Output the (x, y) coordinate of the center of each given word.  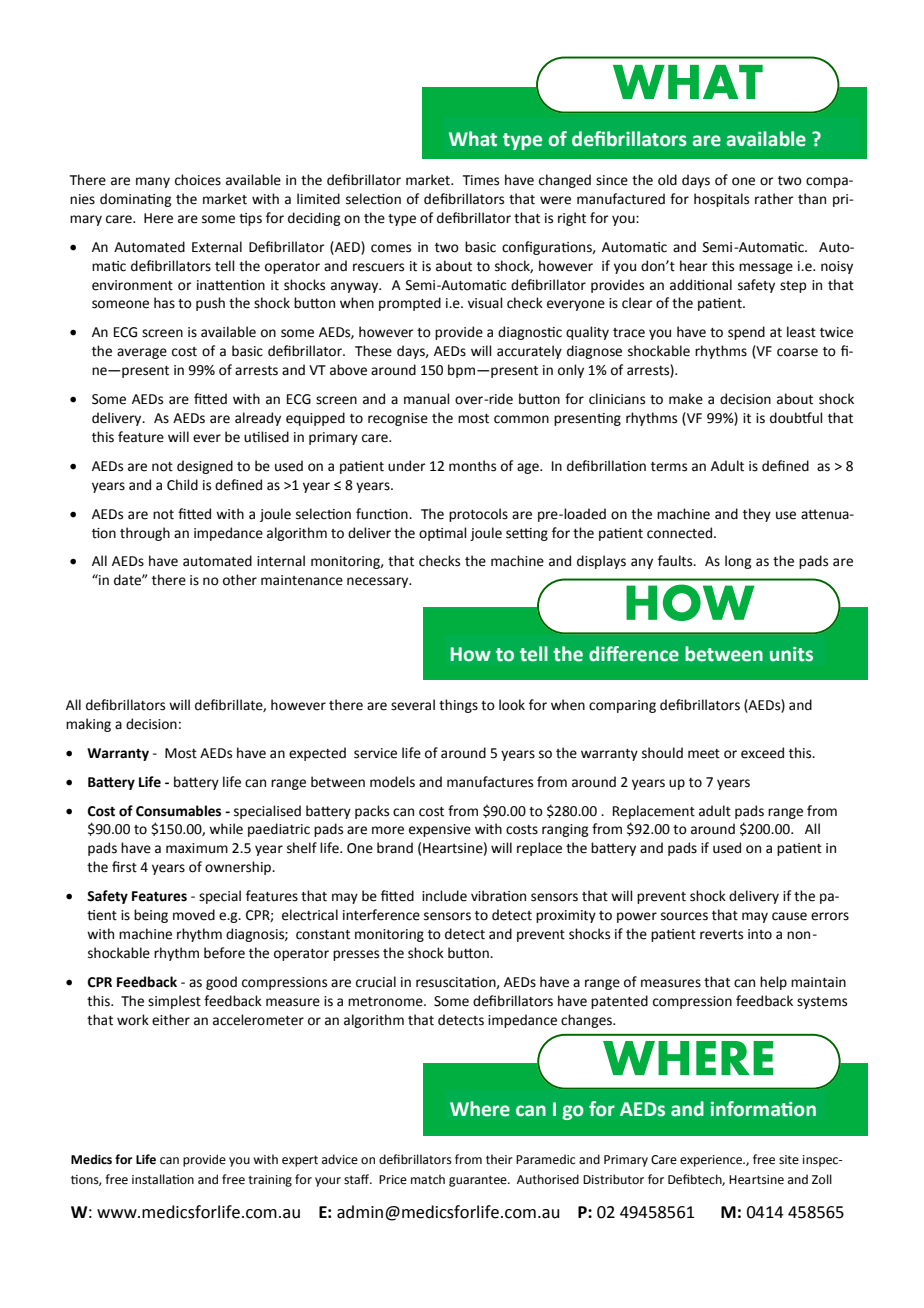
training (270, 1181)
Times (481, 180)
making (88, 725)
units (791, 654)
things (458, 706)
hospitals (721, 200)
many (153, 182)
